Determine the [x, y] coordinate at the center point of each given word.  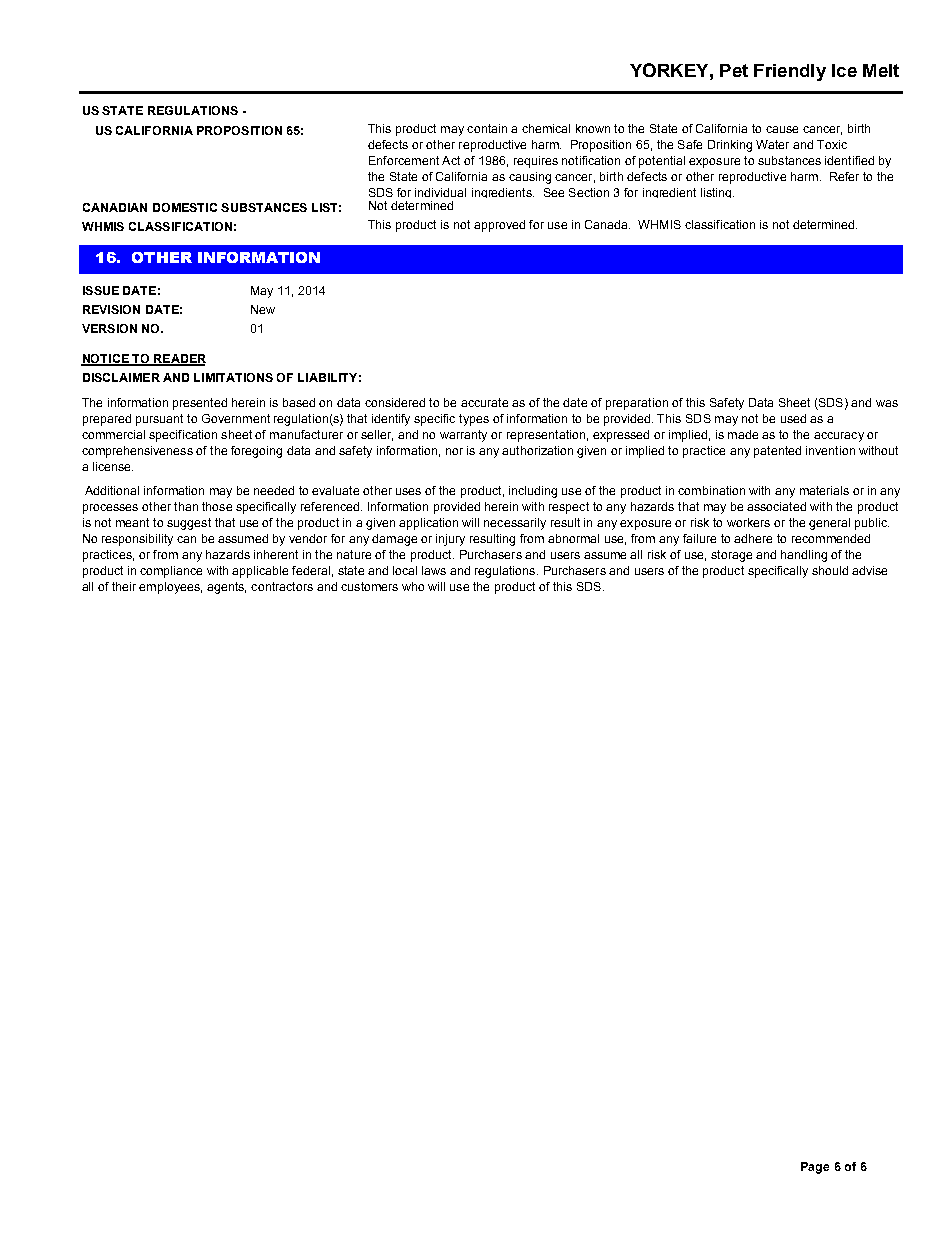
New [263, 309]
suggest [189, 524]
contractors [282, 586]
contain [487, 128]
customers [369, 586]
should [830, 570]
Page [815, 1168]
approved [499, 226]
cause [782, 129]
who [413, 586]
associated [776, 506]
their [124, 586]
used [793, 418]
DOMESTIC [185, 207]
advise [869, 570]
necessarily [515, 524]
